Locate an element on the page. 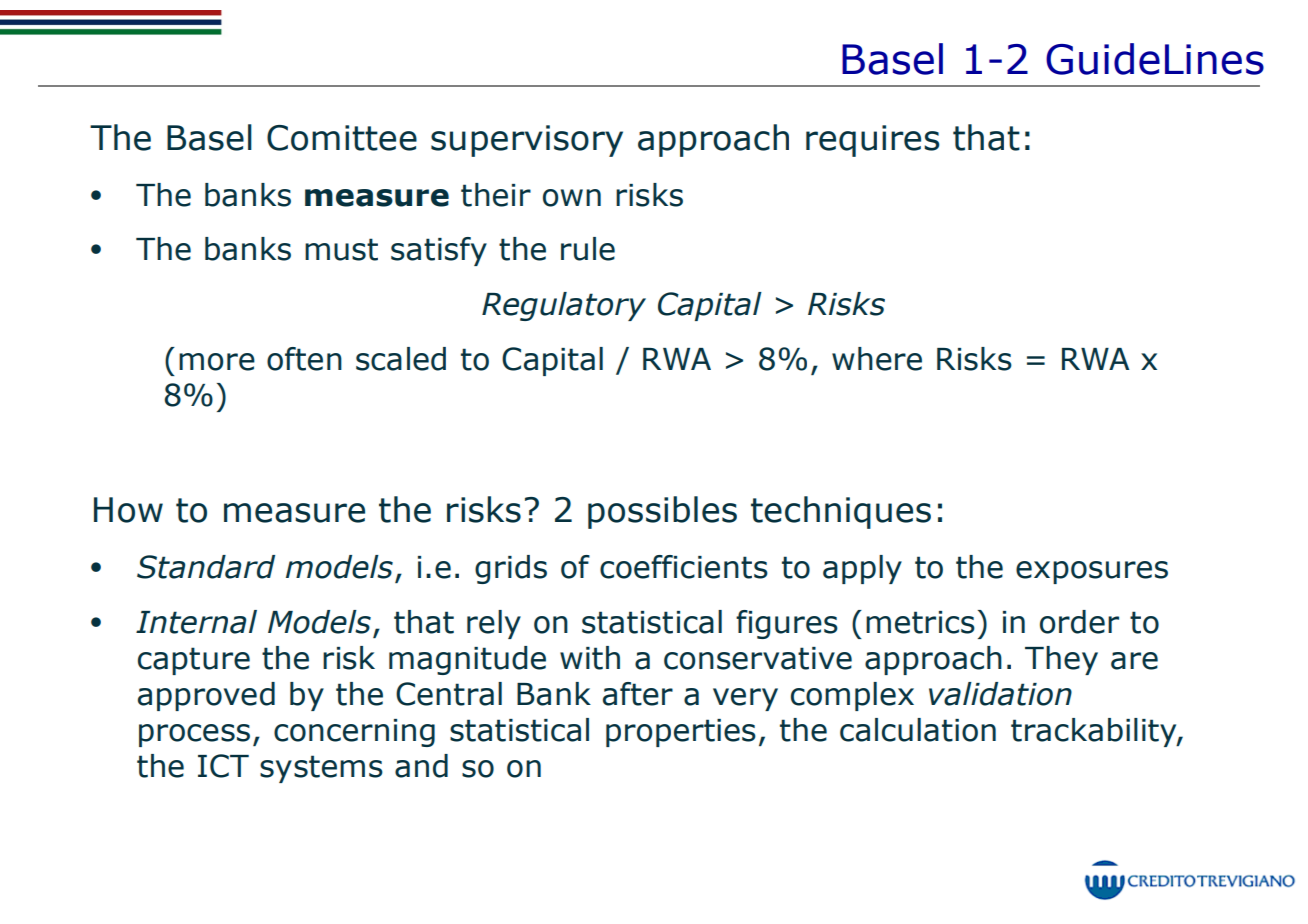 The height and width of the document is (924, 1308). more is located at coordinates (217, 362).
